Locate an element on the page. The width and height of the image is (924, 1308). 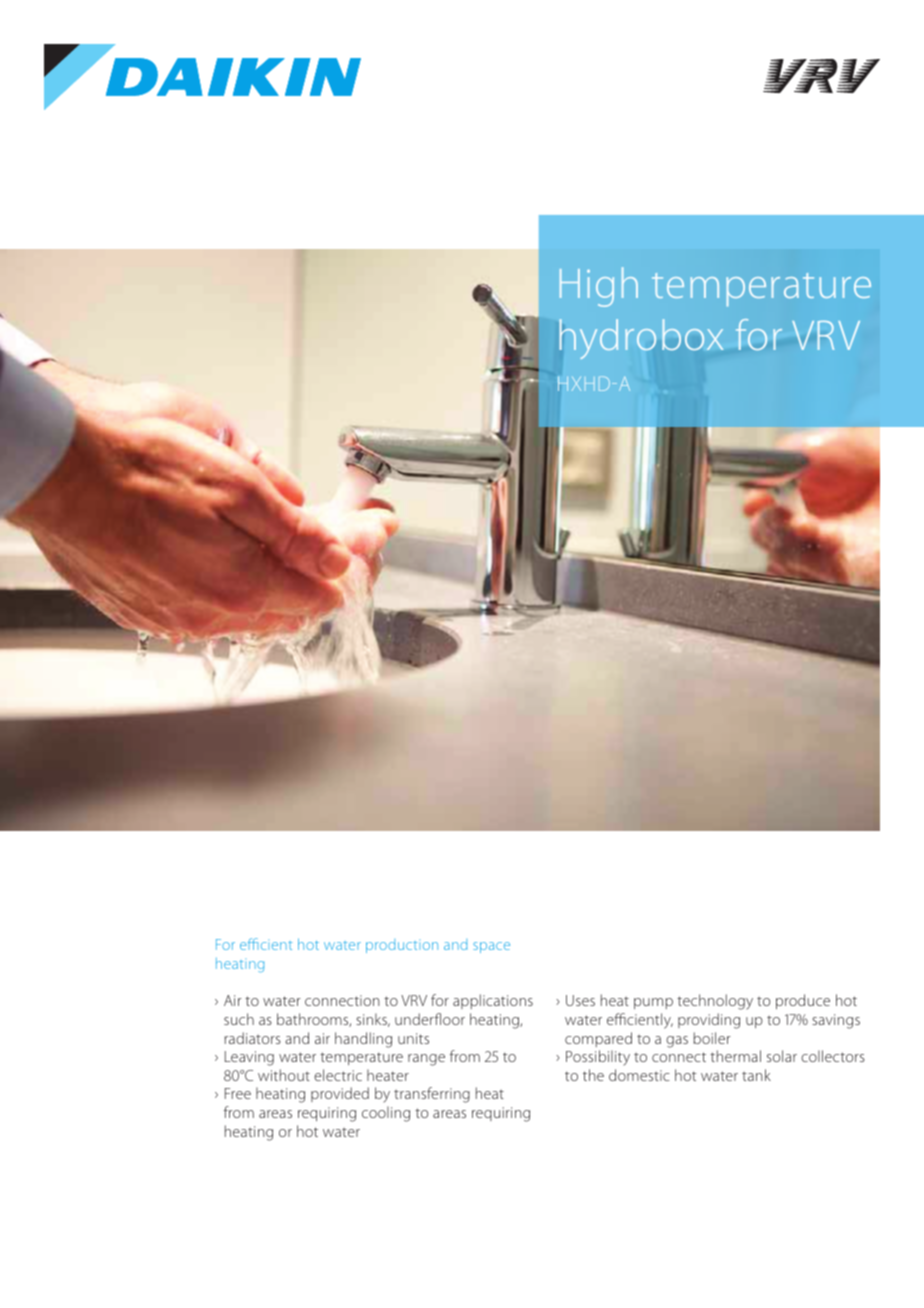
tank is located at coordinates (756, 1075).
